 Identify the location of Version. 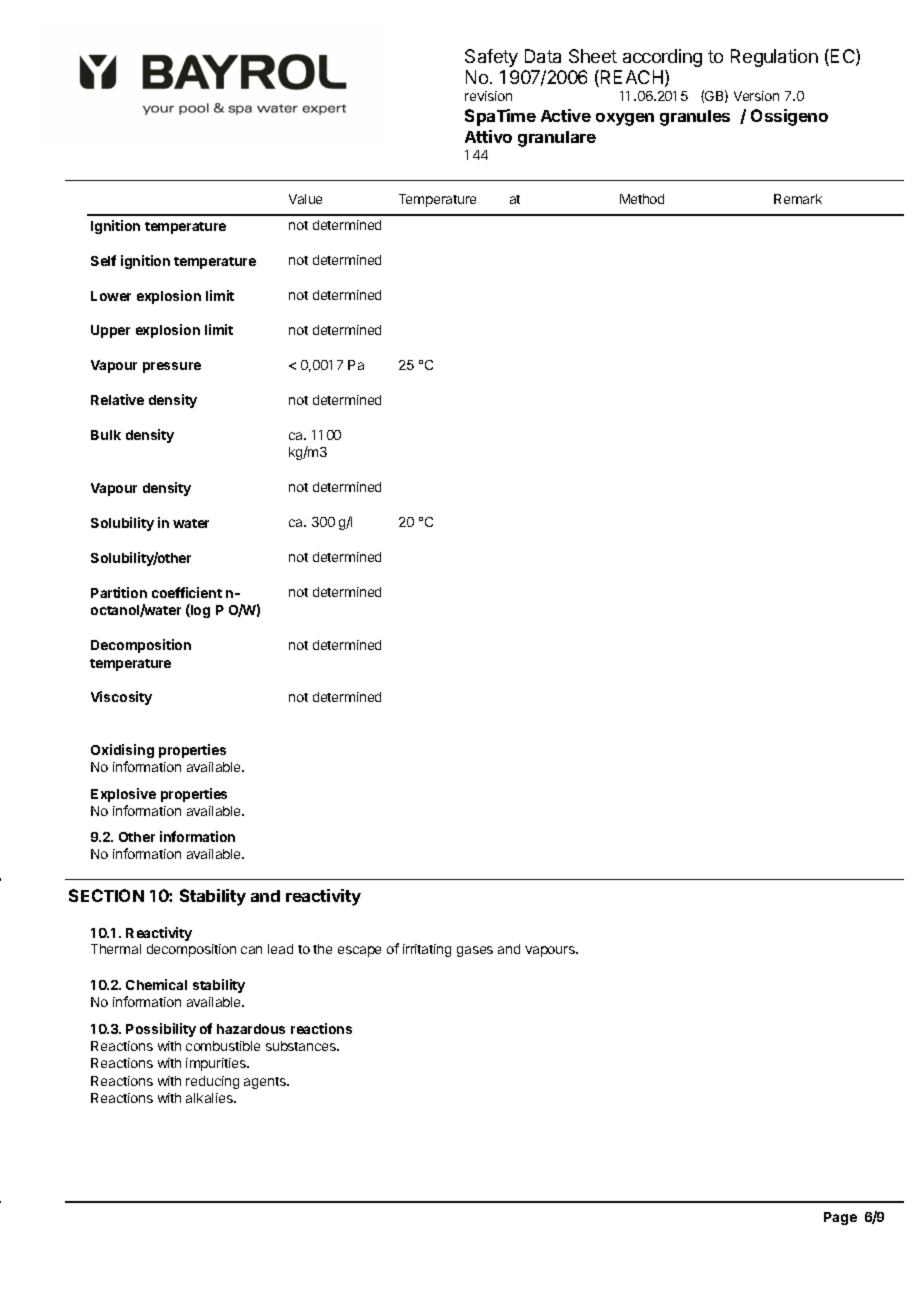
(756, 96).
